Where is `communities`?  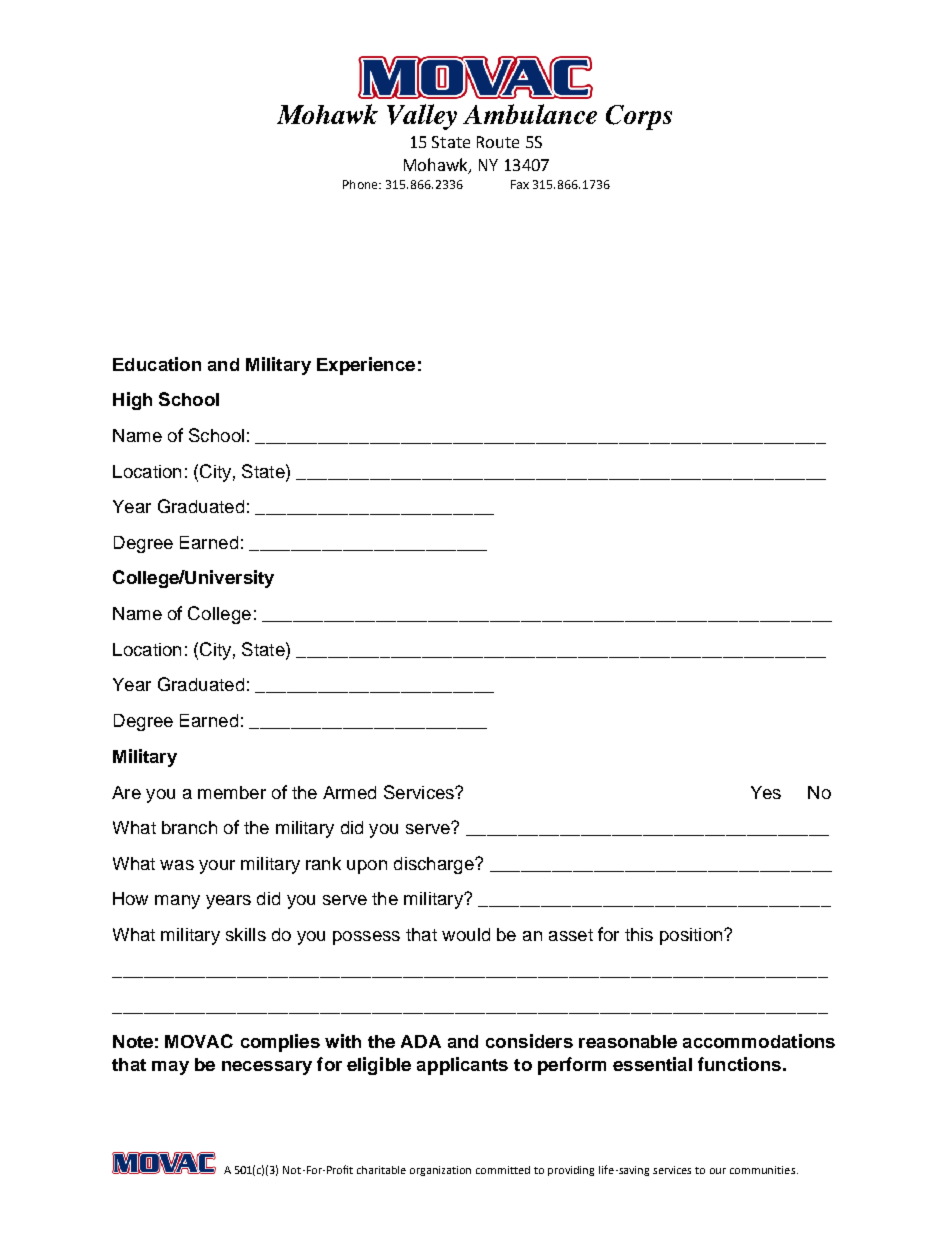
communities is located at coordinates (764, 1170).
